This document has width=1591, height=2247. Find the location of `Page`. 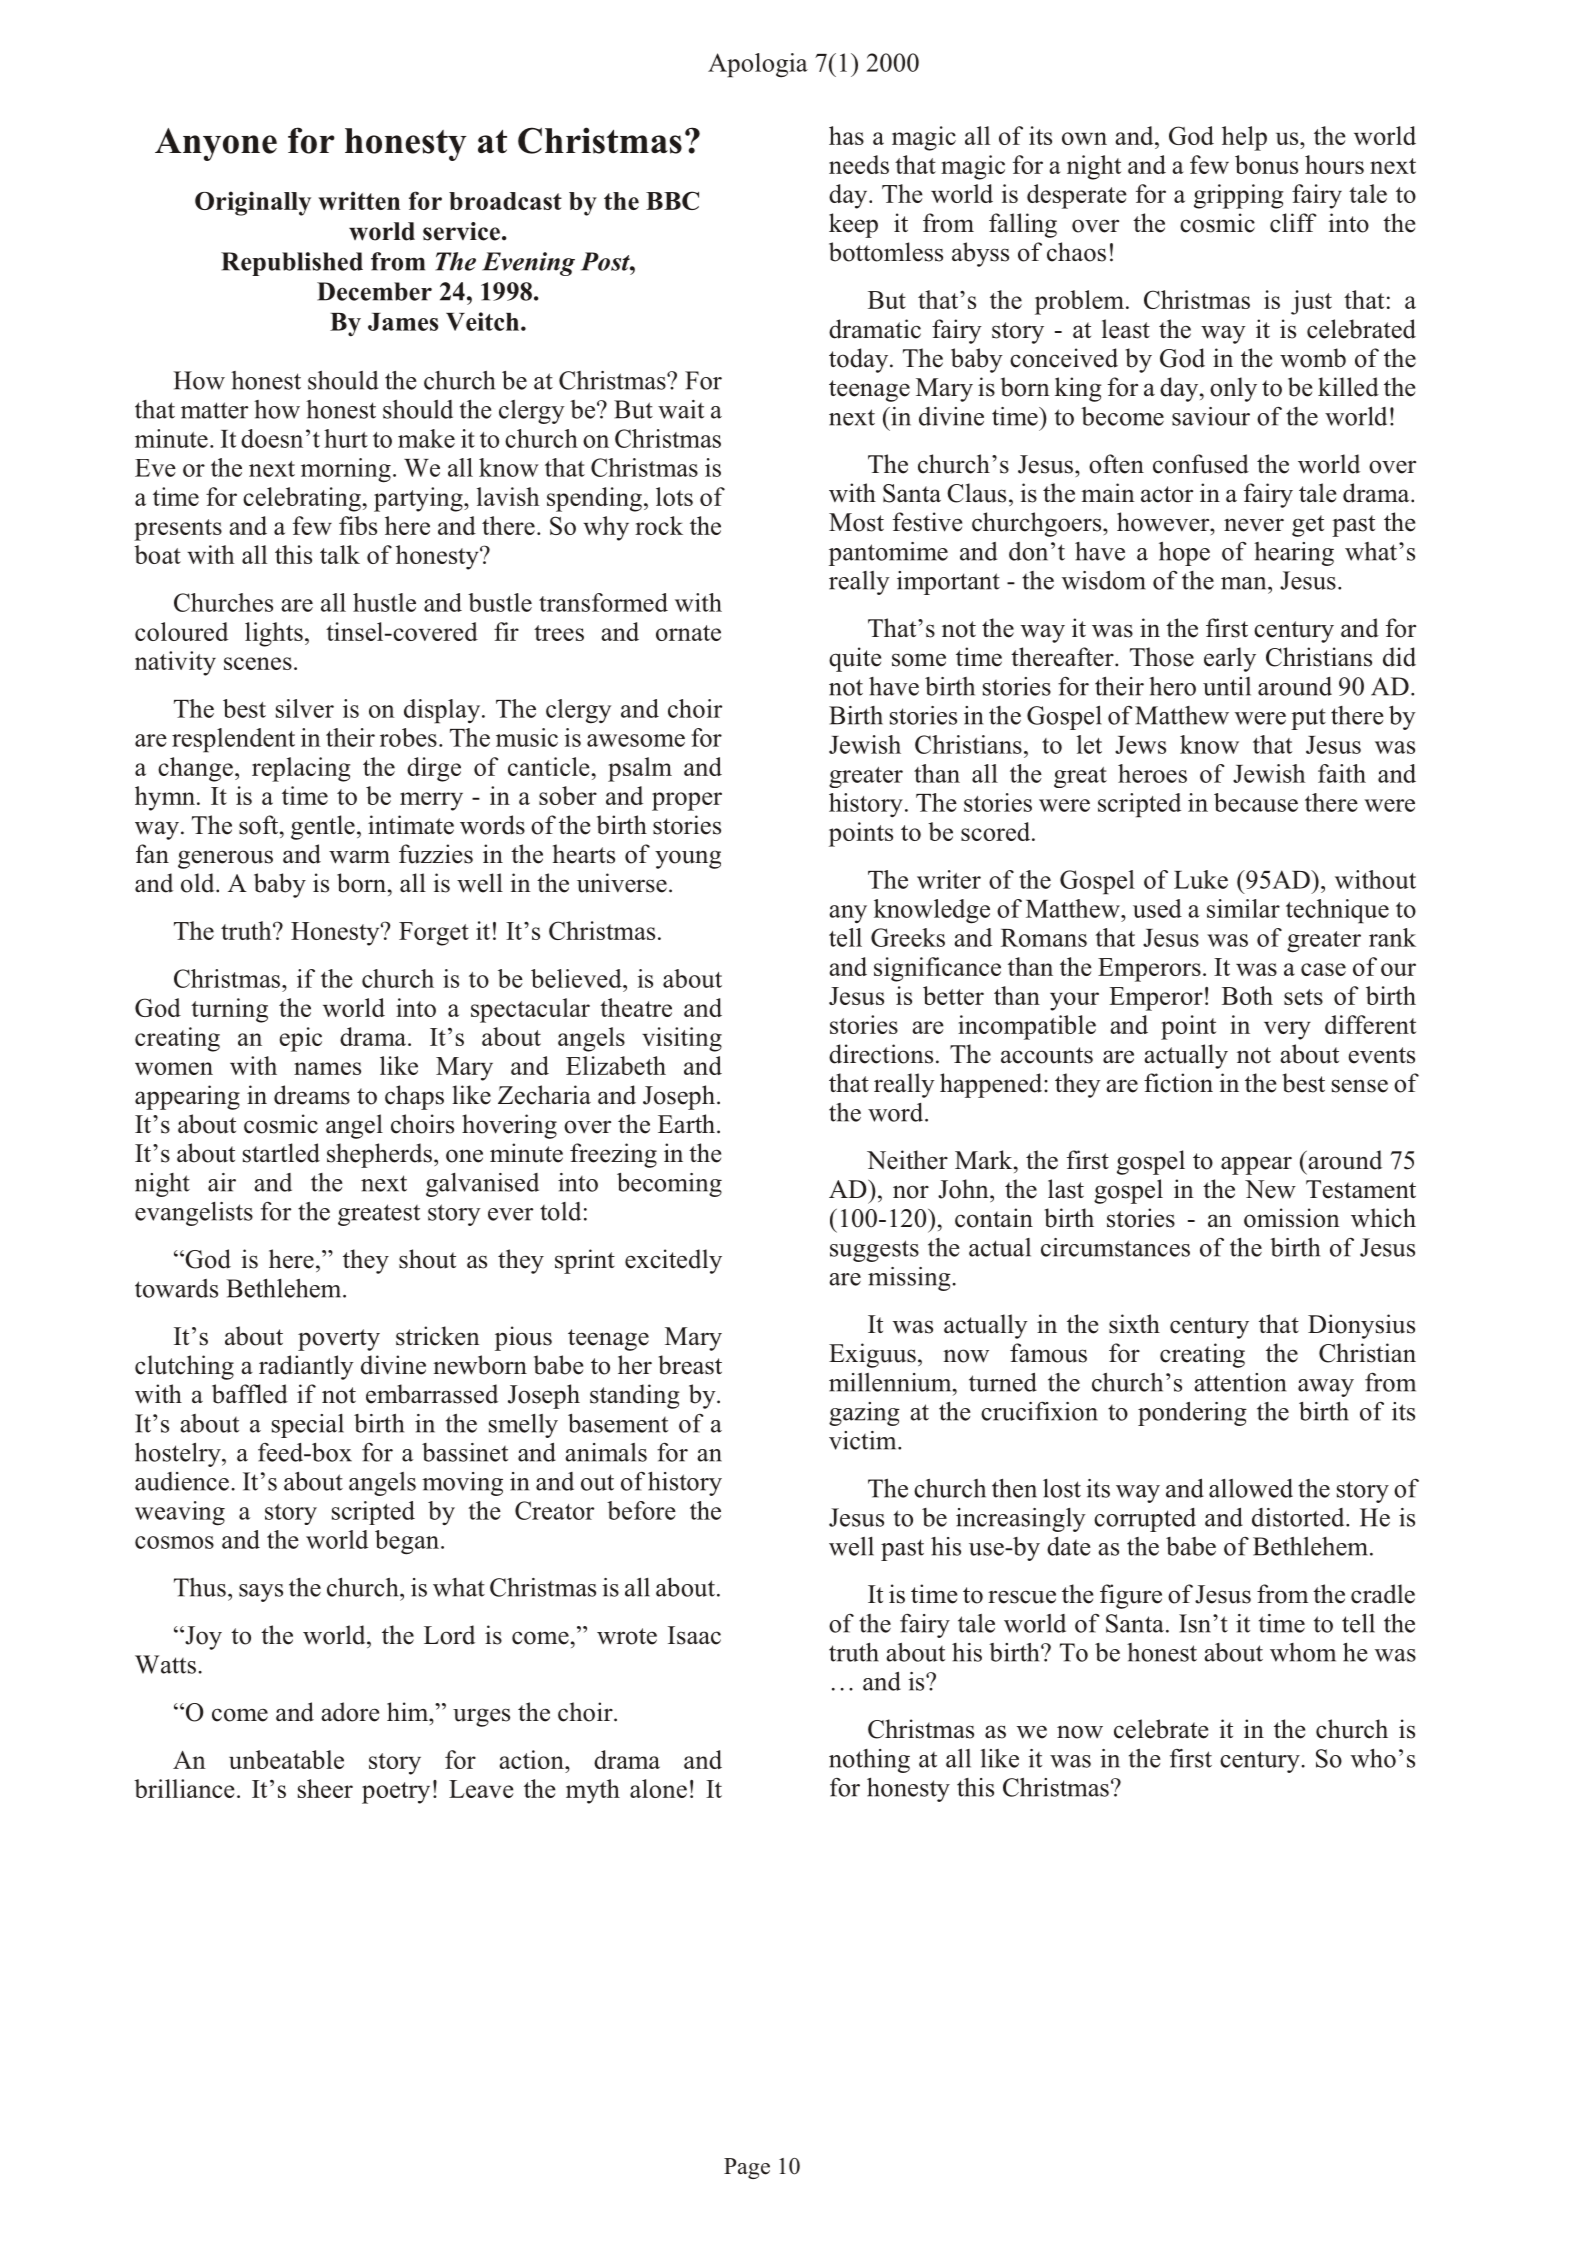

Page is located at coordinates (747, 2168).
